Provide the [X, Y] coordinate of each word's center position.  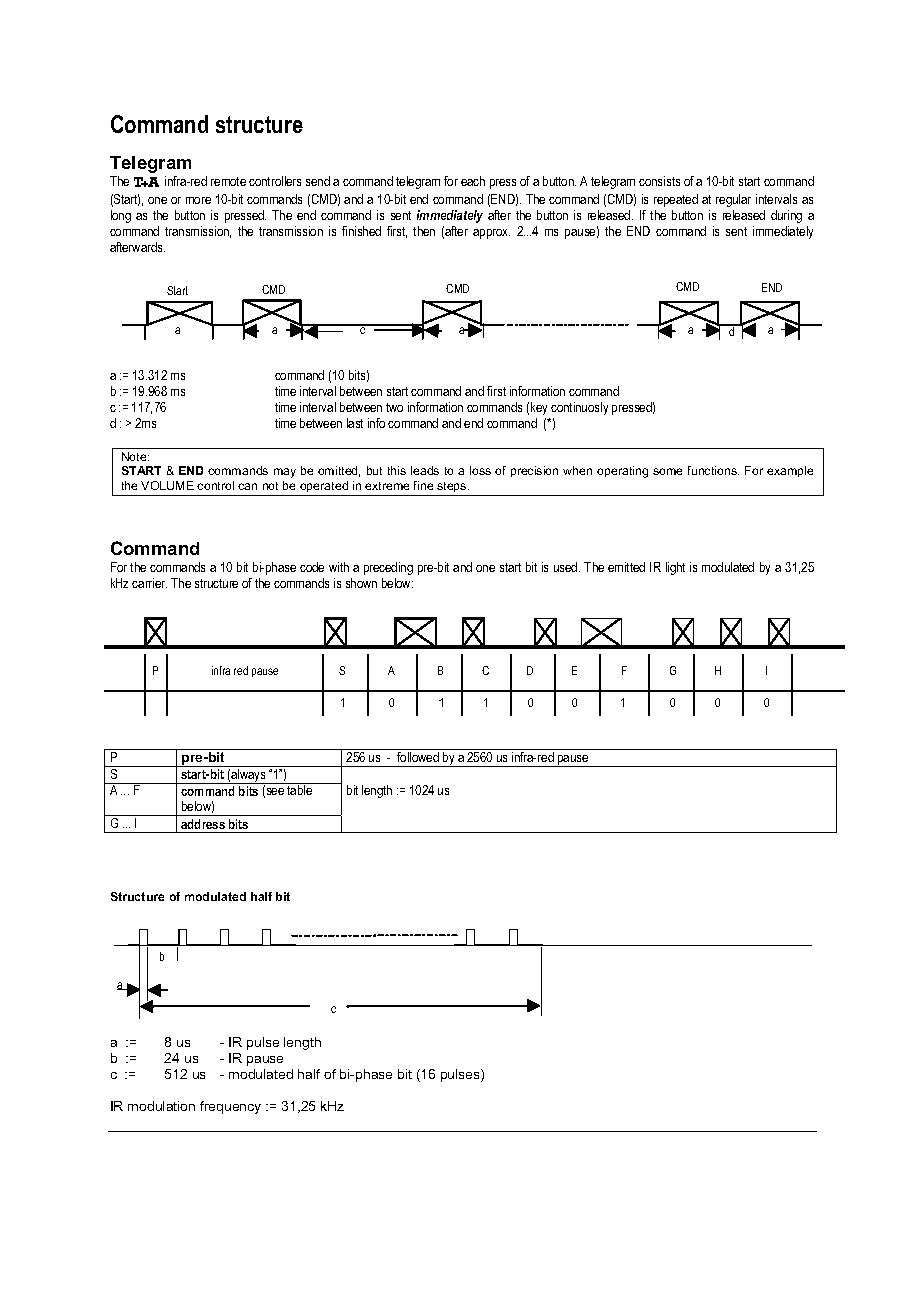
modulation [161, 1106]
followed [418, 755]
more [198, 200]
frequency [230, 1107]
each [473, 181]
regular [733, 200]
